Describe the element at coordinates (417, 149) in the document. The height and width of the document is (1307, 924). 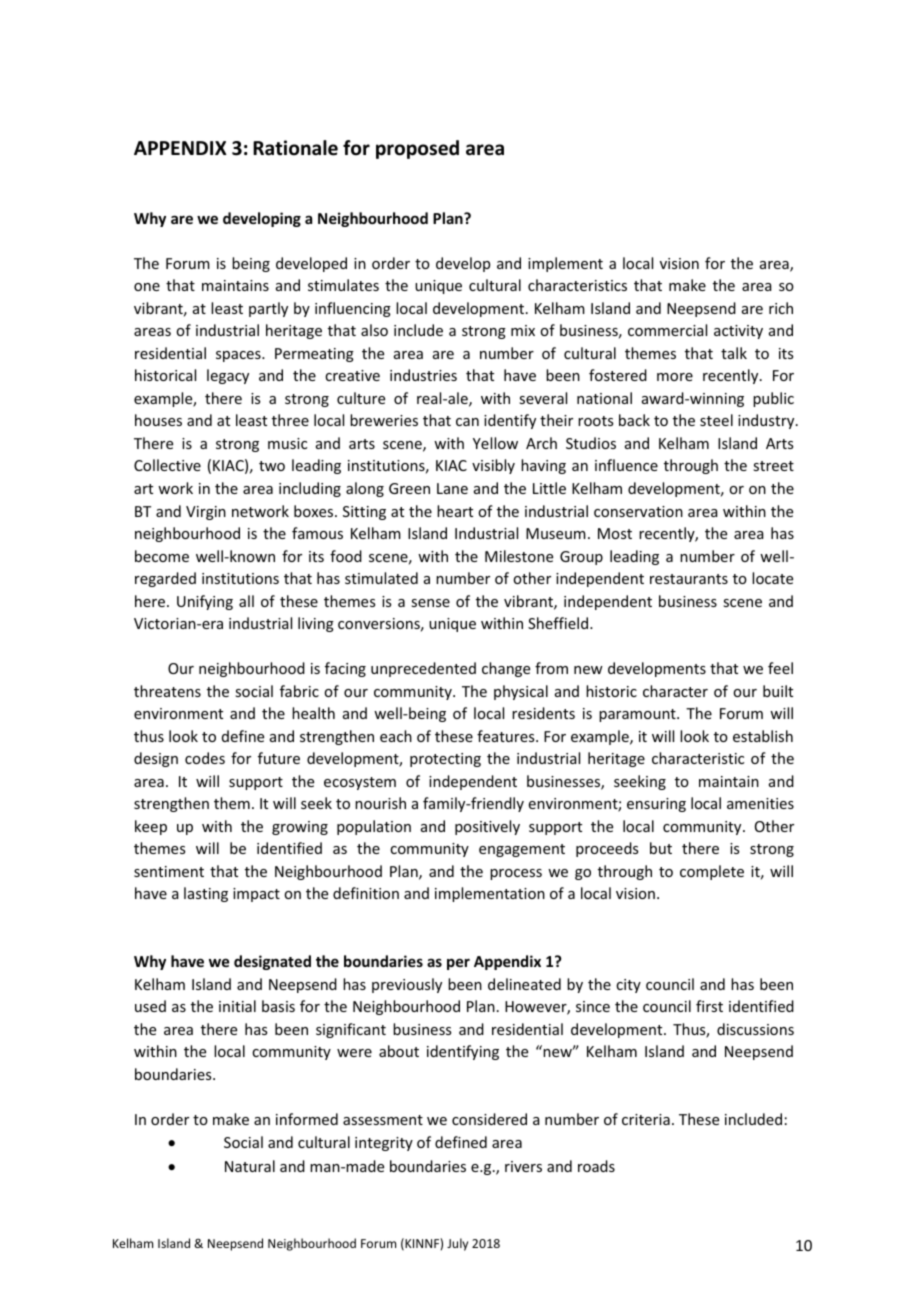
I see `proposed` at that location.
